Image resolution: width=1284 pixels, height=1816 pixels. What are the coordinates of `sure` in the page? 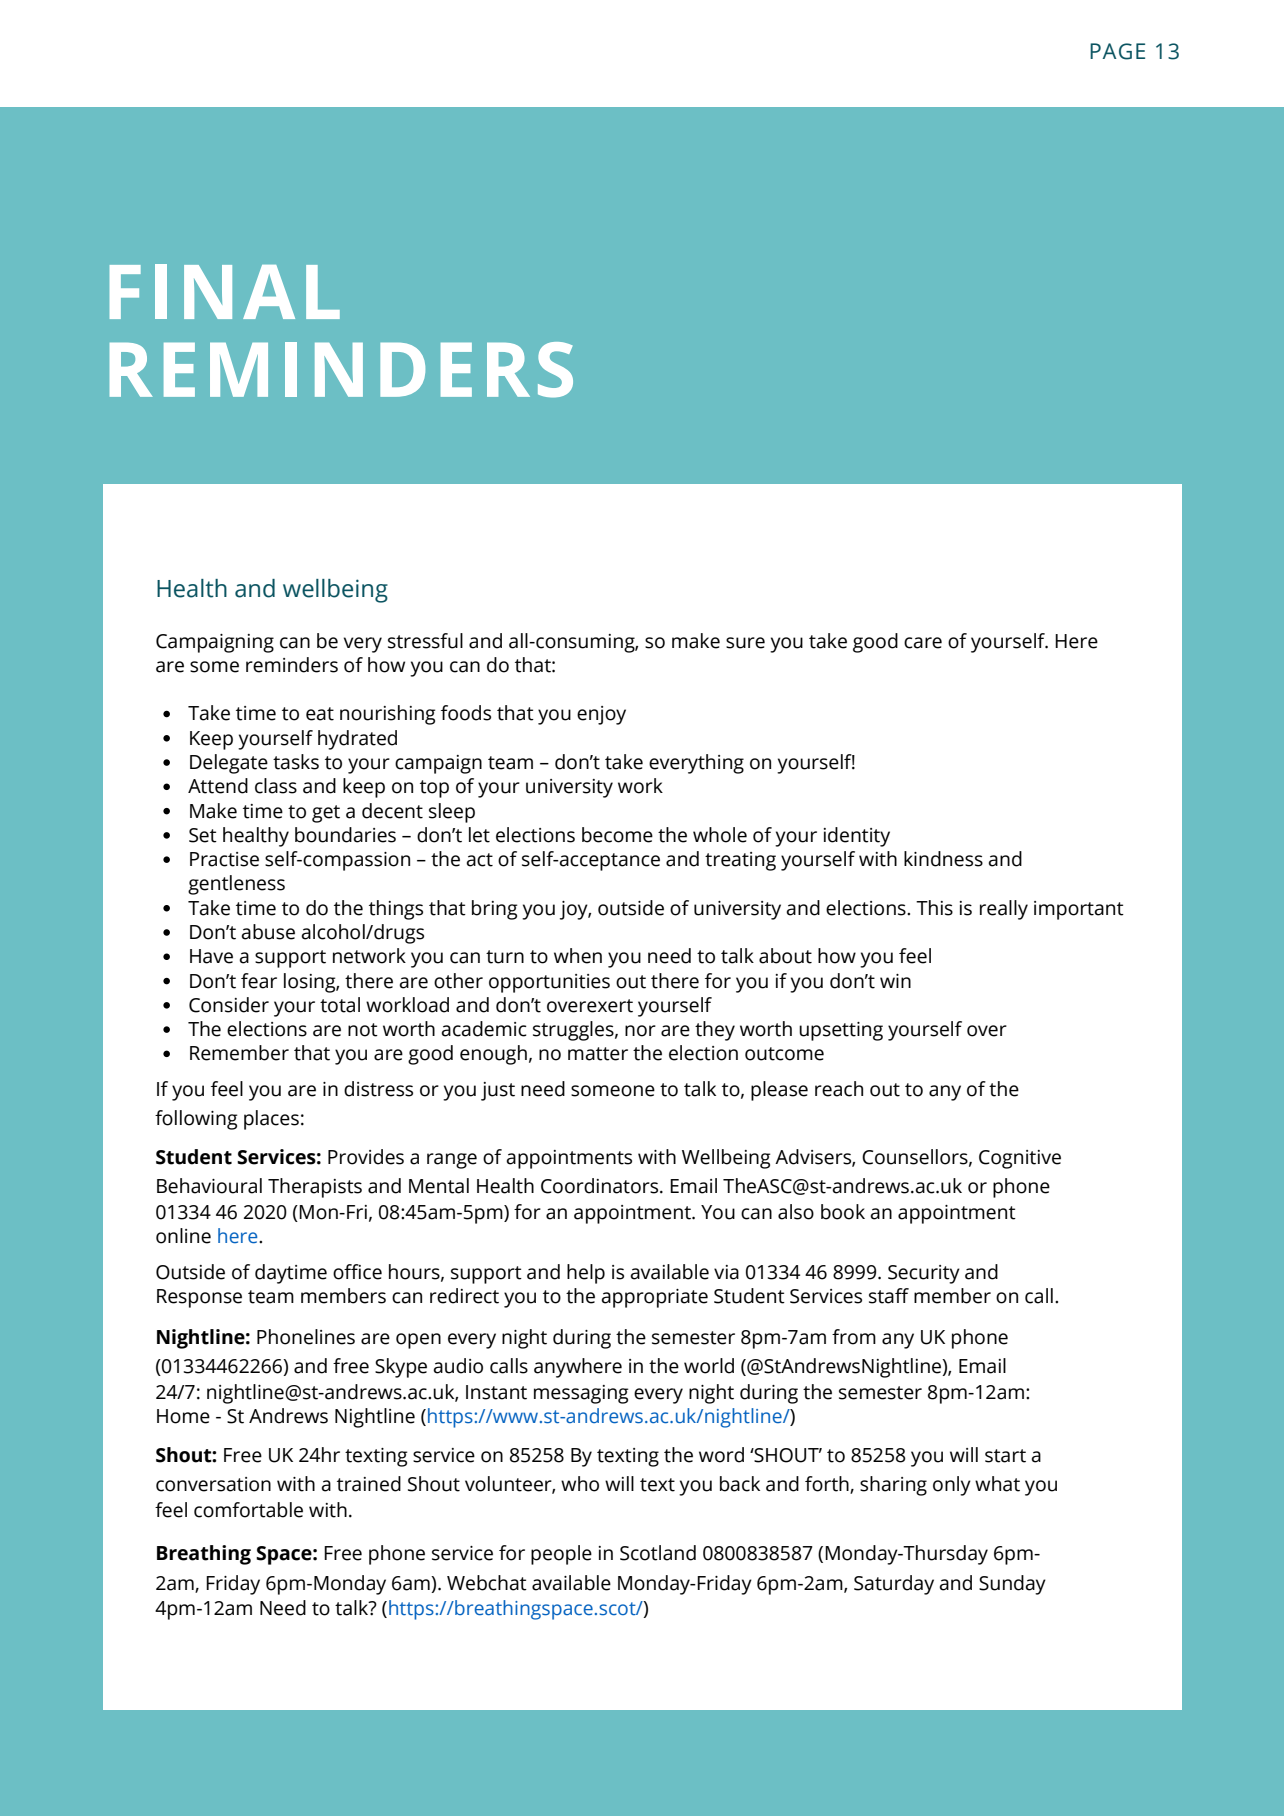 It's located at (745, 643).
